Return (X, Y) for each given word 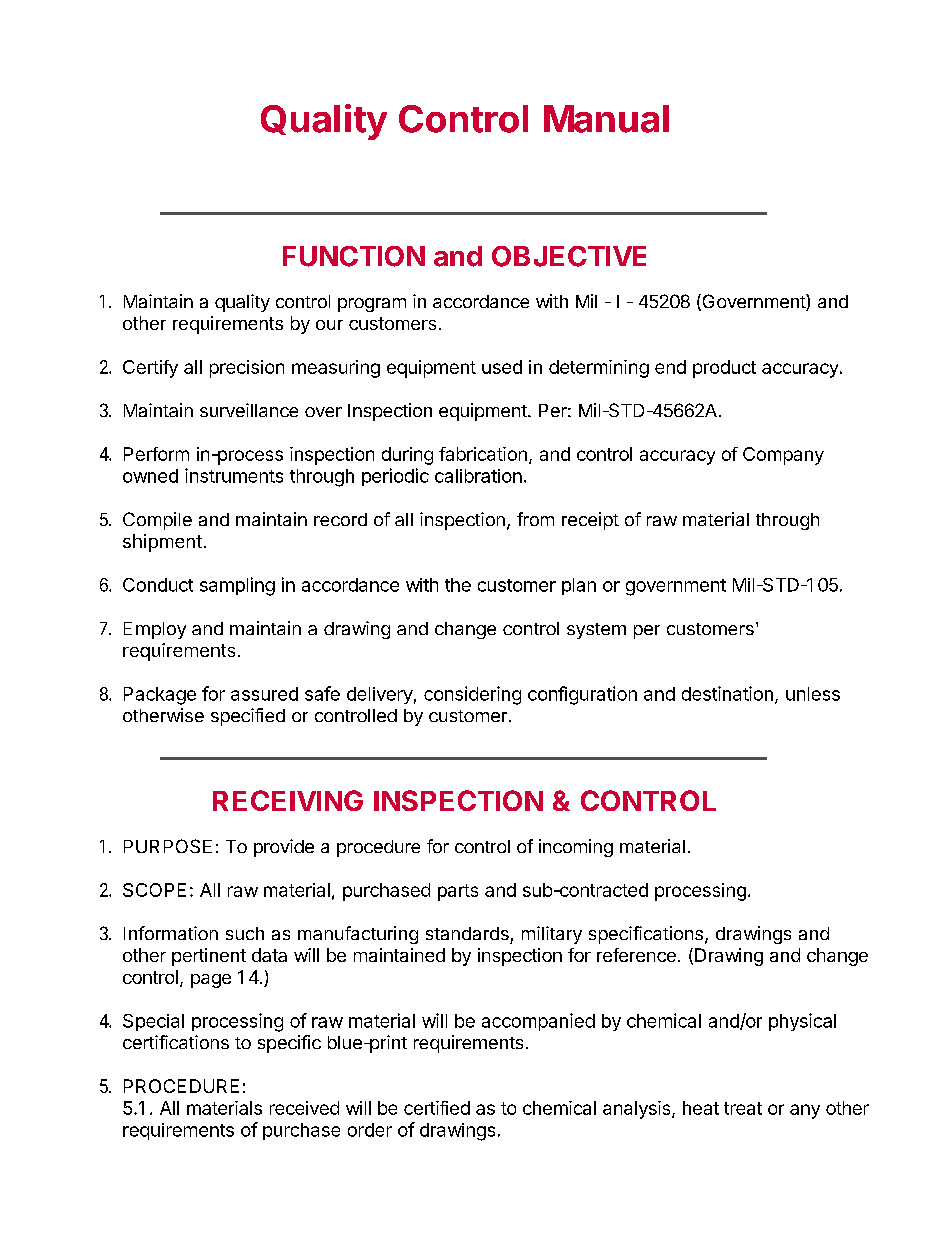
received (304, 1108)
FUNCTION (354, 256)
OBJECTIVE (569, 256)
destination (727, 693)
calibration (478, 476)
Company (783, 456)
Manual (606, 119)
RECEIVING (288, 800)
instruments (234, 475)
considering (472, 695)
